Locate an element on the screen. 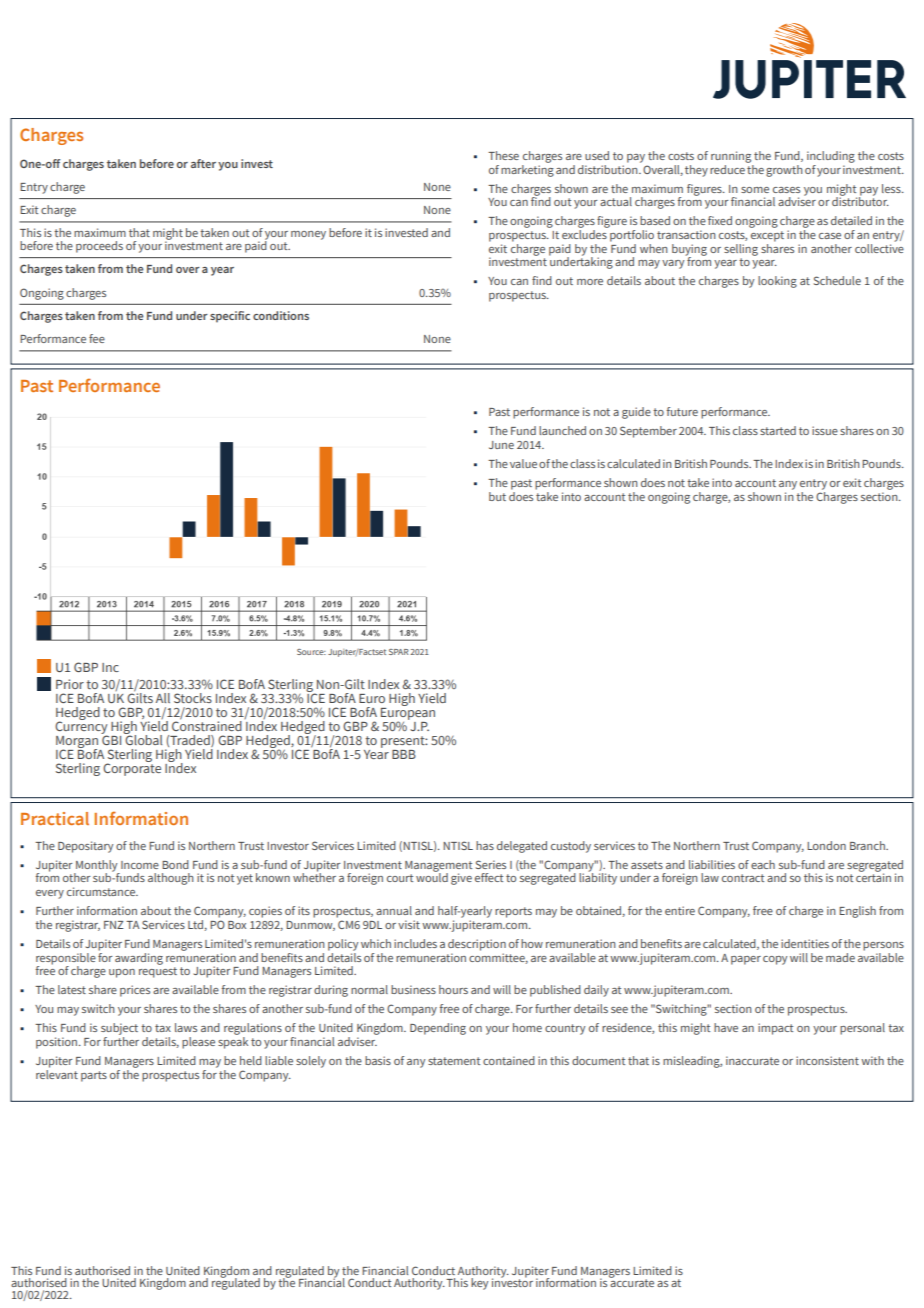 The image size is (924, 1308). subject is located at coordinates (119, 1030).
